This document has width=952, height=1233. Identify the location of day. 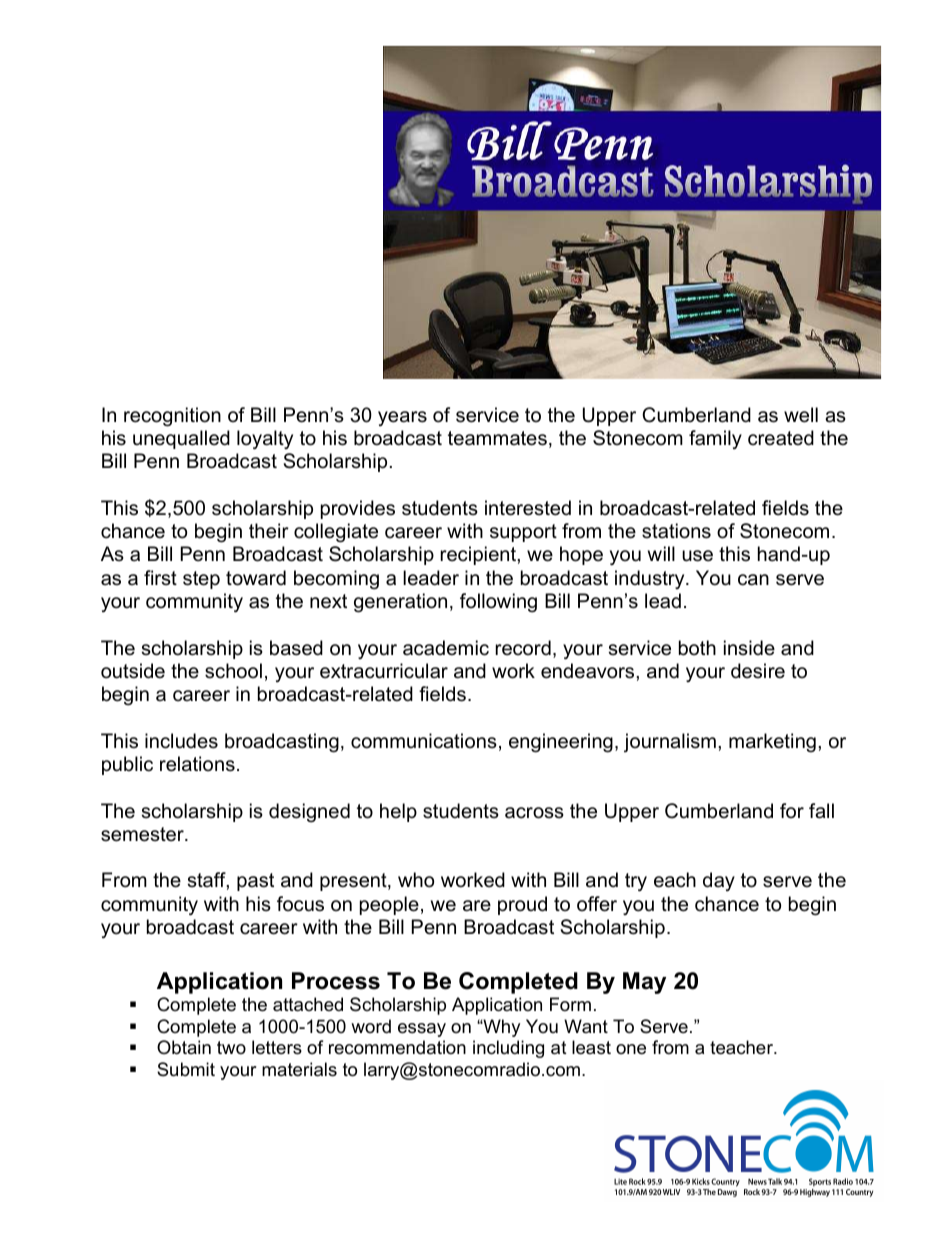
(719, 881).
